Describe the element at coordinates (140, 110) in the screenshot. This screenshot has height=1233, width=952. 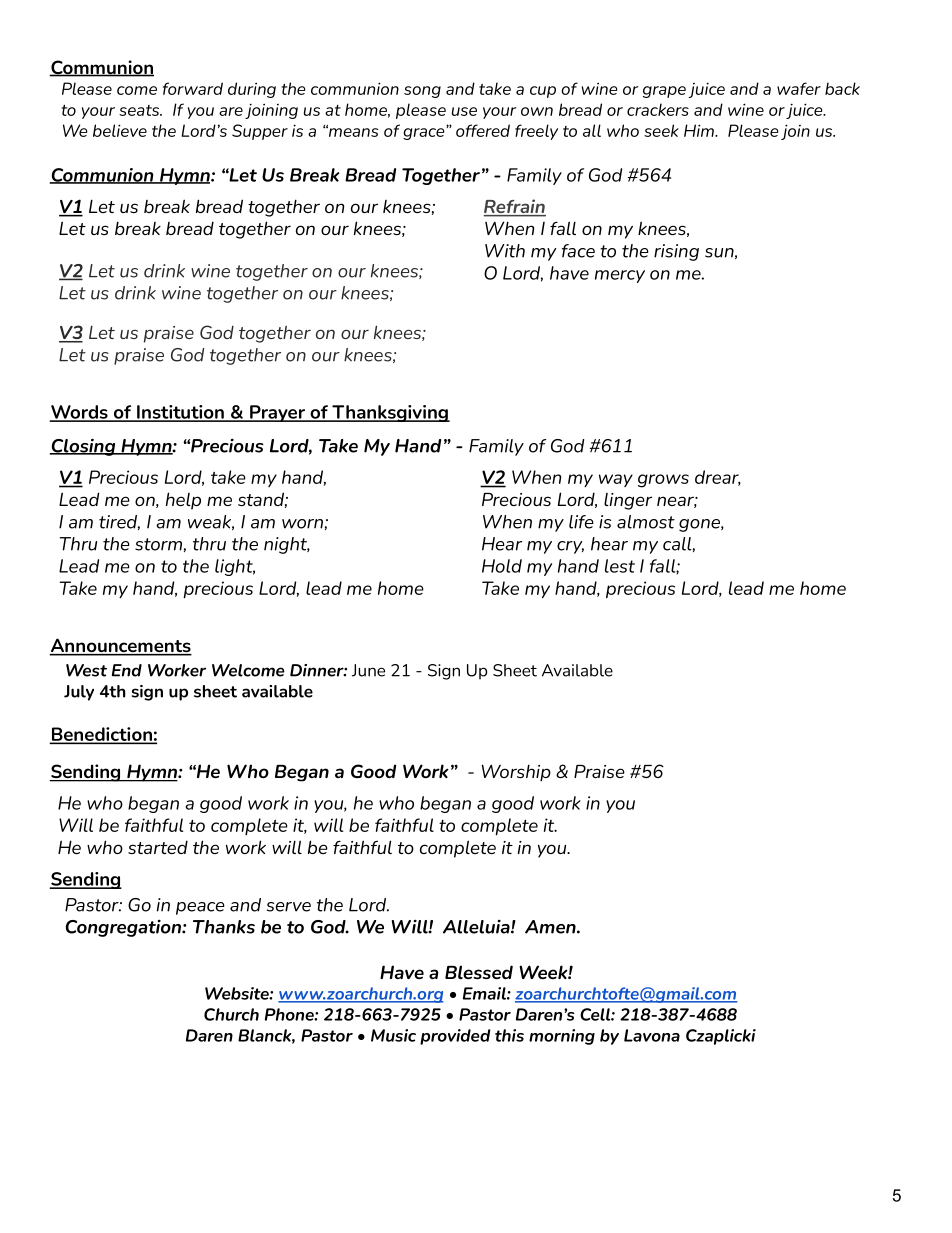
I see `seats` at that location.
